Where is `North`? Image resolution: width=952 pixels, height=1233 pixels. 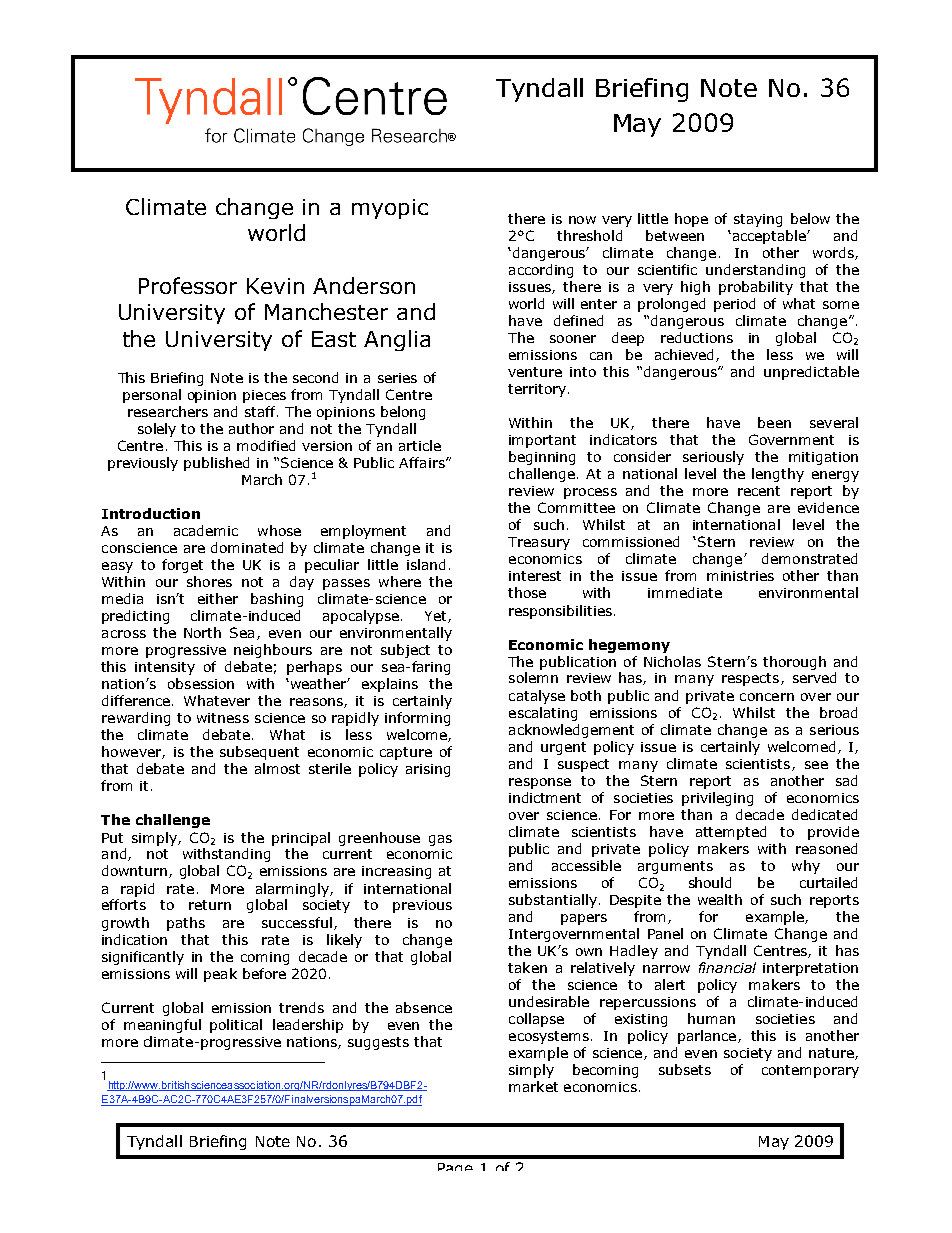 North is located at coordinates (202, 632).
